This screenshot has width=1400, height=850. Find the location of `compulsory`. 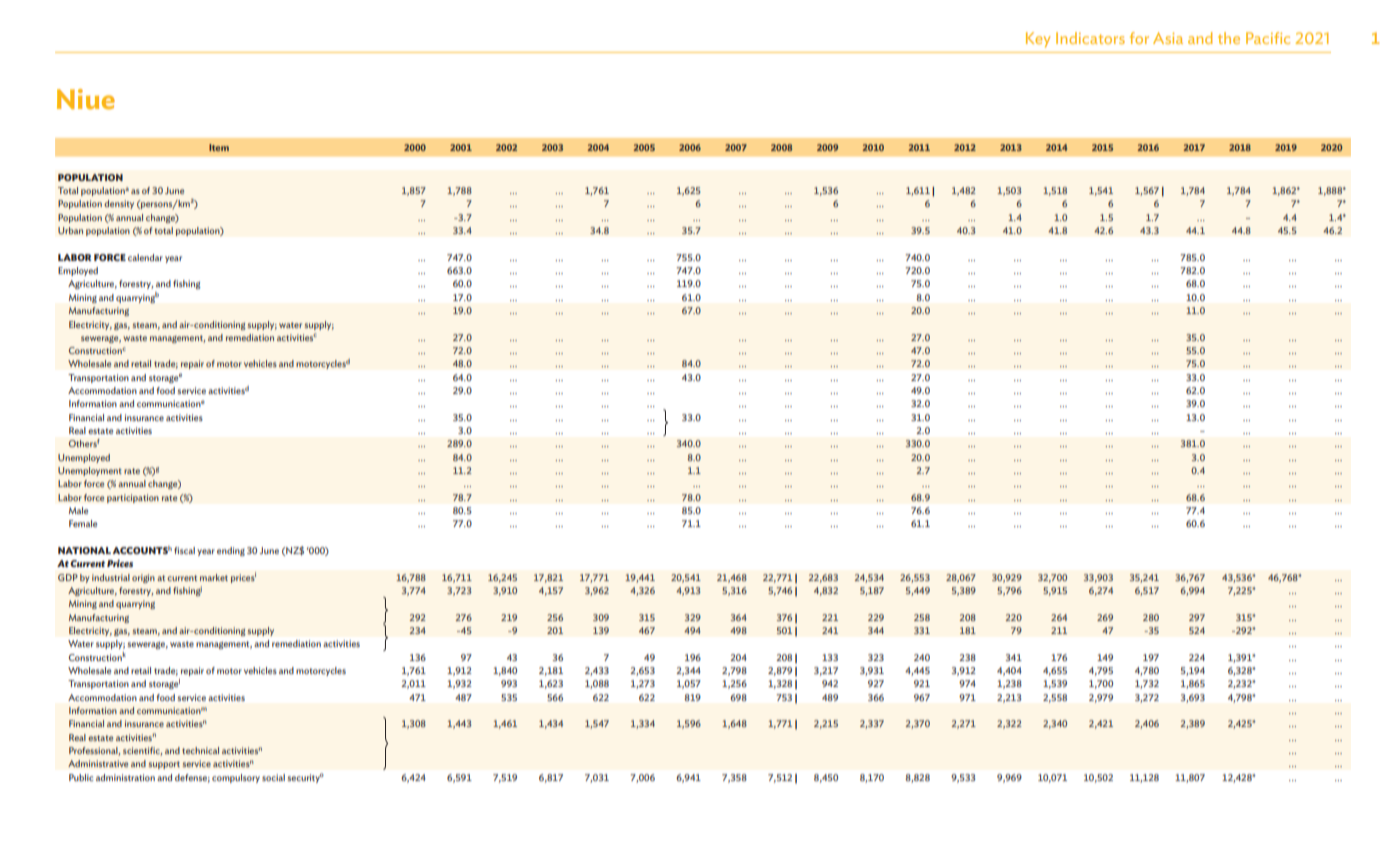

compulsory is located at coordinates (236, 778).
